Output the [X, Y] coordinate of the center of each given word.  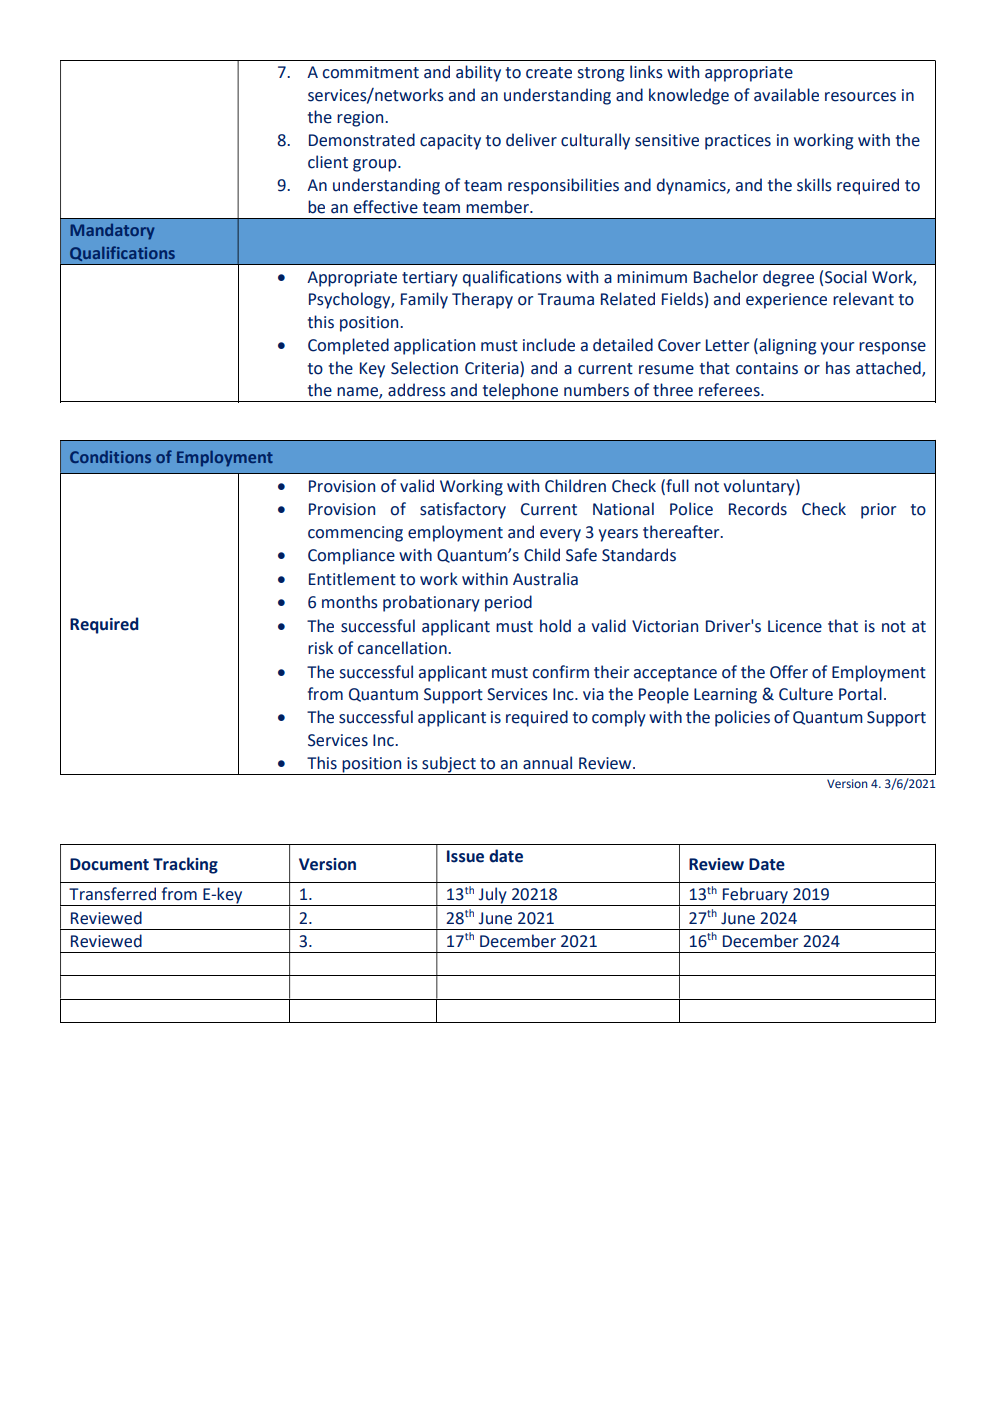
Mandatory [112, 232]
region [361, 119]
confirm [561, 672]
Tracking [185, 865]
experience [786, 301]
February [755, 896]
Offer [789, 672]
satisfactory [463, 510]
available [786, 95]
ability [478, 73]
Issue [465, 856]
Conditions [110, 457]
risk [320, 648]
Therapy [482, 300]
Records [758, 509]
